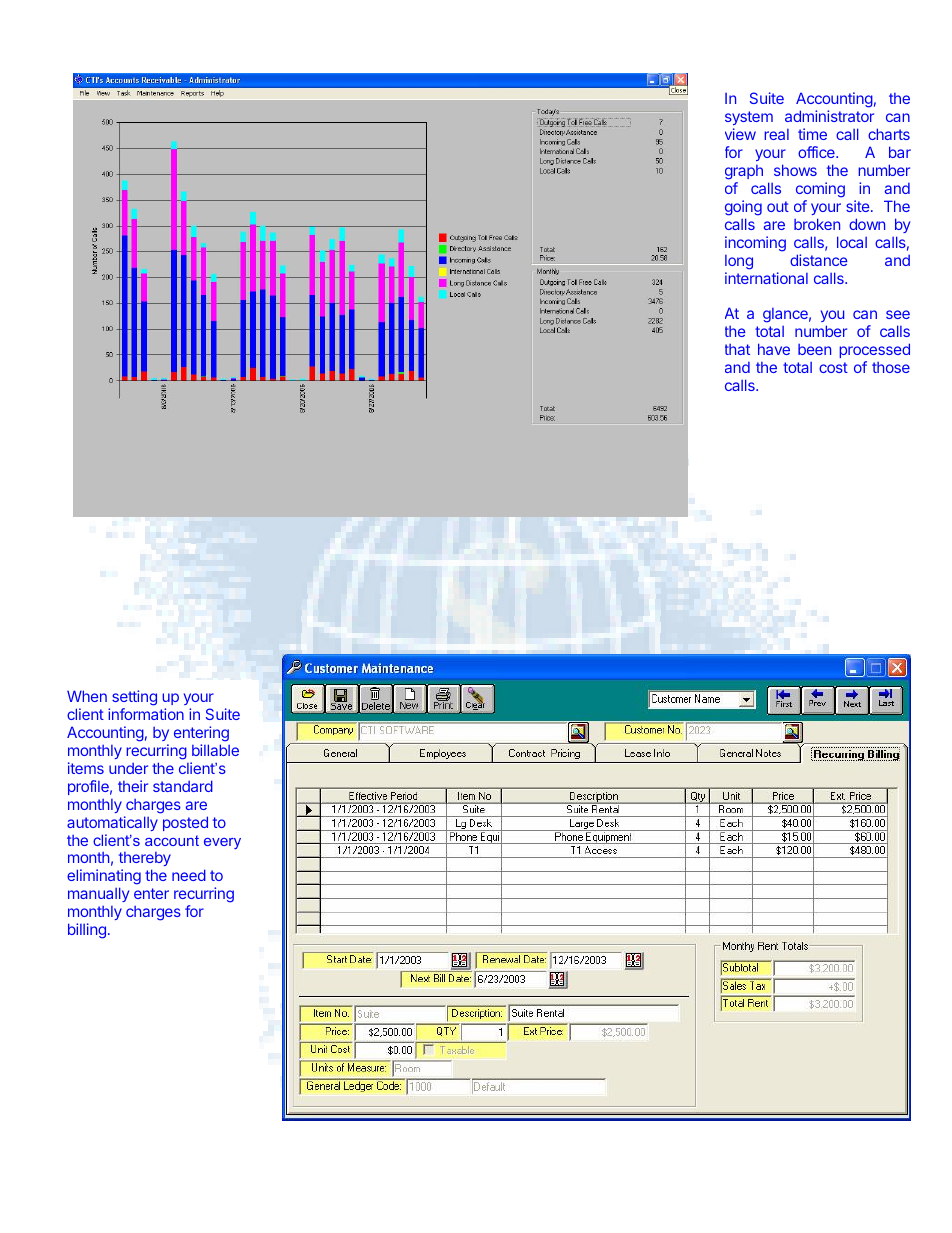 This screenshot has height=1233, width=952. Describe the element at coordinates (740, 134) in the screenshot. I see `view` at that location.
